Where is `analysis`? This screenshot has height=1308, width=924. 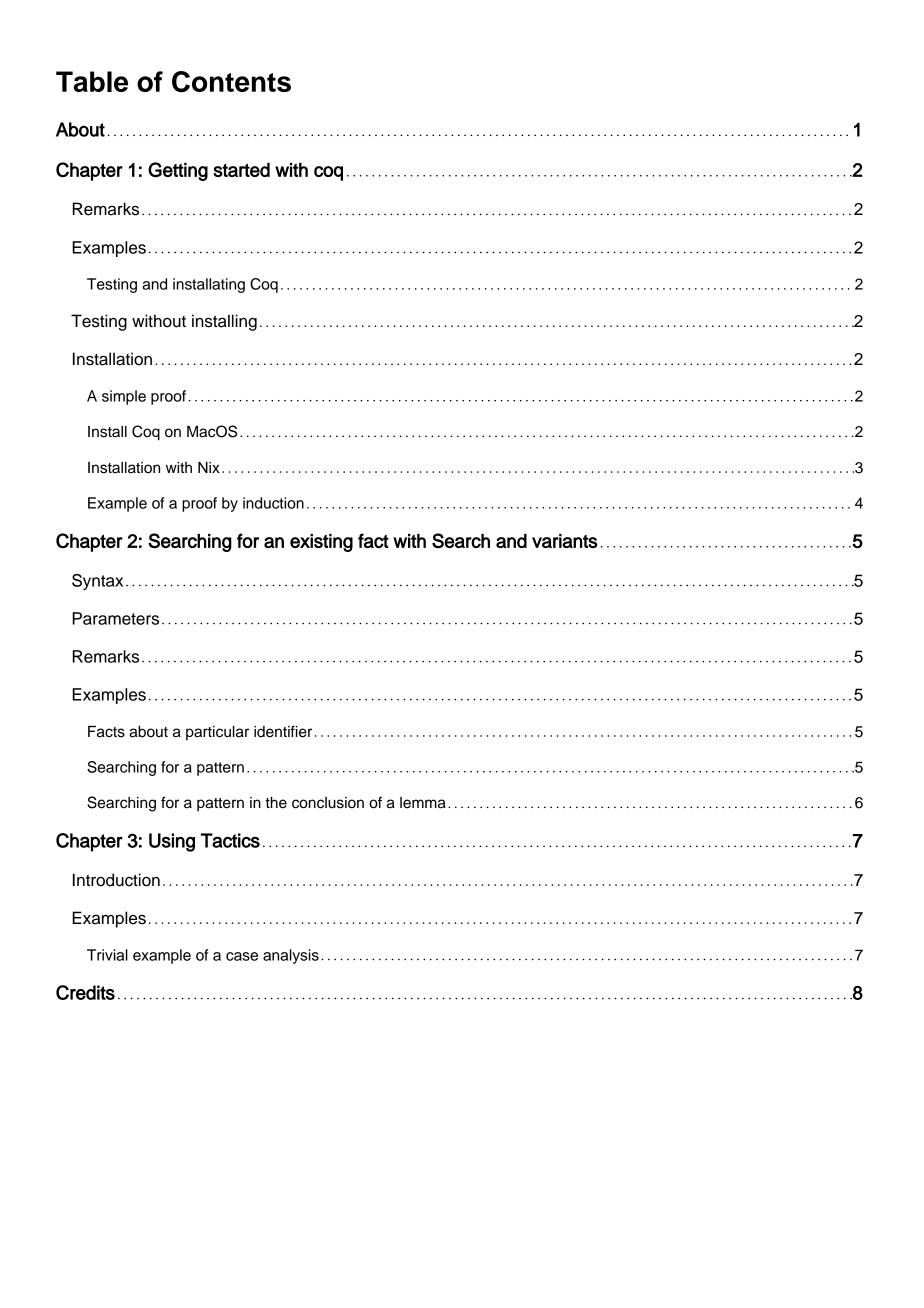
analysis is located at coordinates (291, 956).
